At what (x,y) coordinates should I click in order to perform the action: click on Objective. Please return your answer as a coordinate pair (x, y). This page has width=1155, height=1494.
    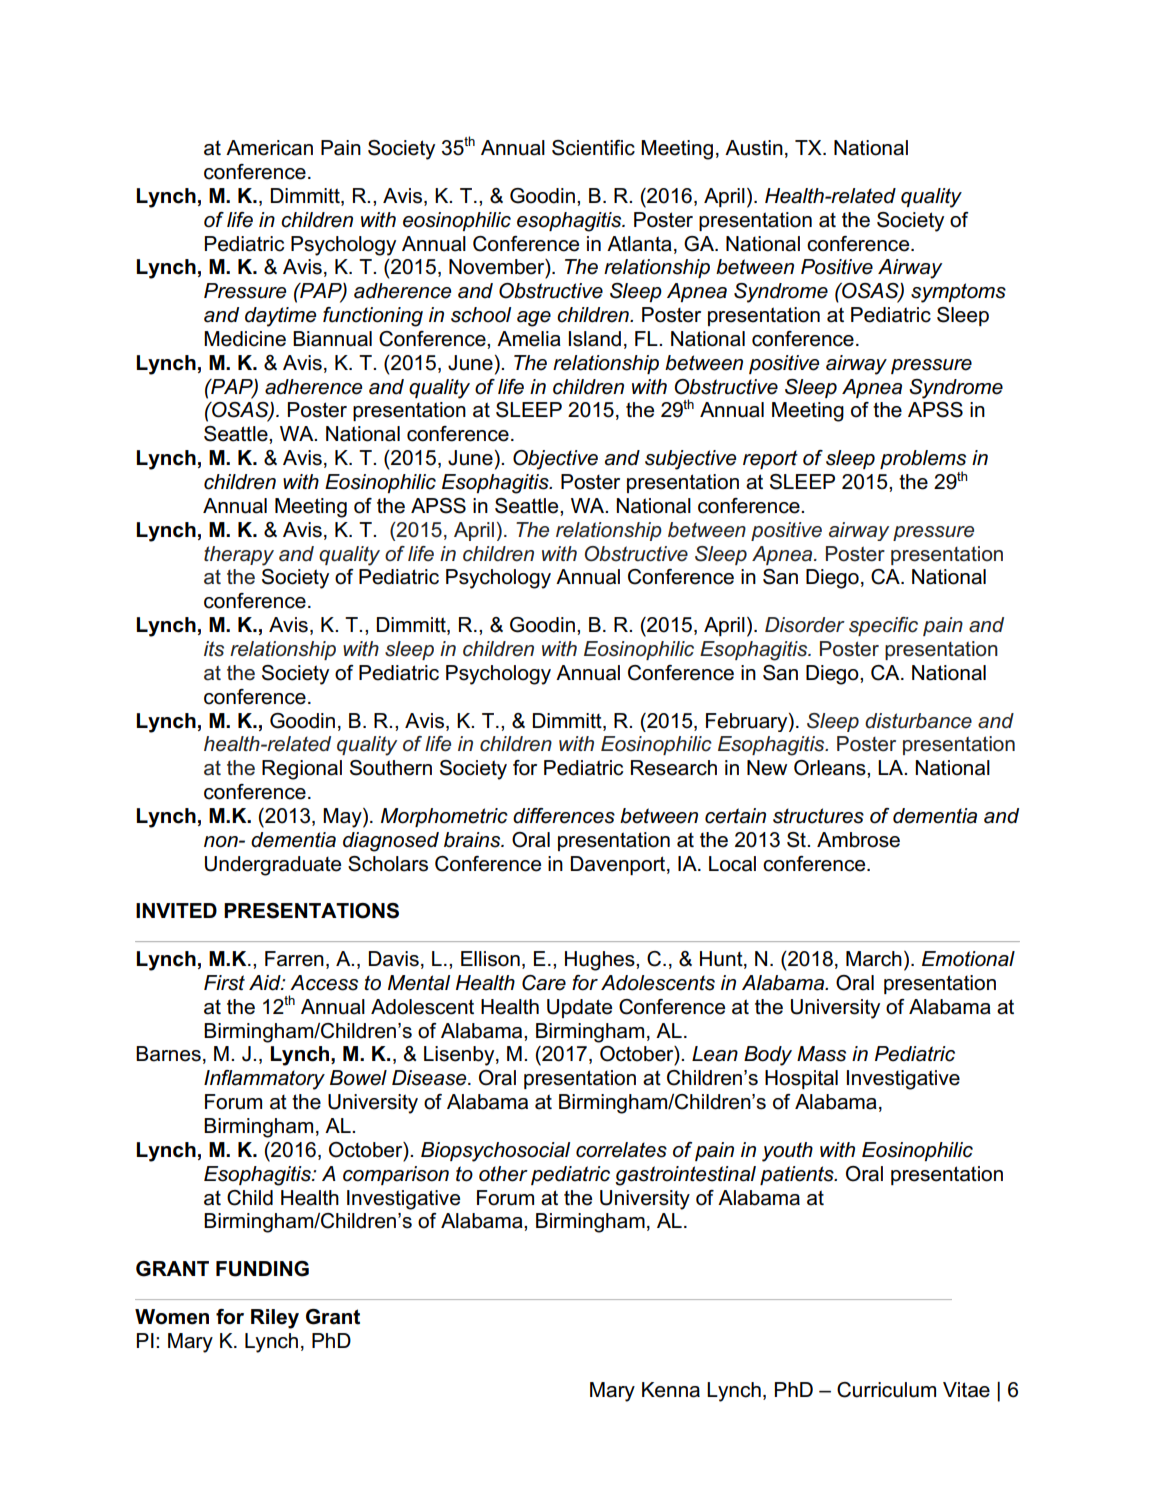
    Looking at the image, I should click on (555, 460).
